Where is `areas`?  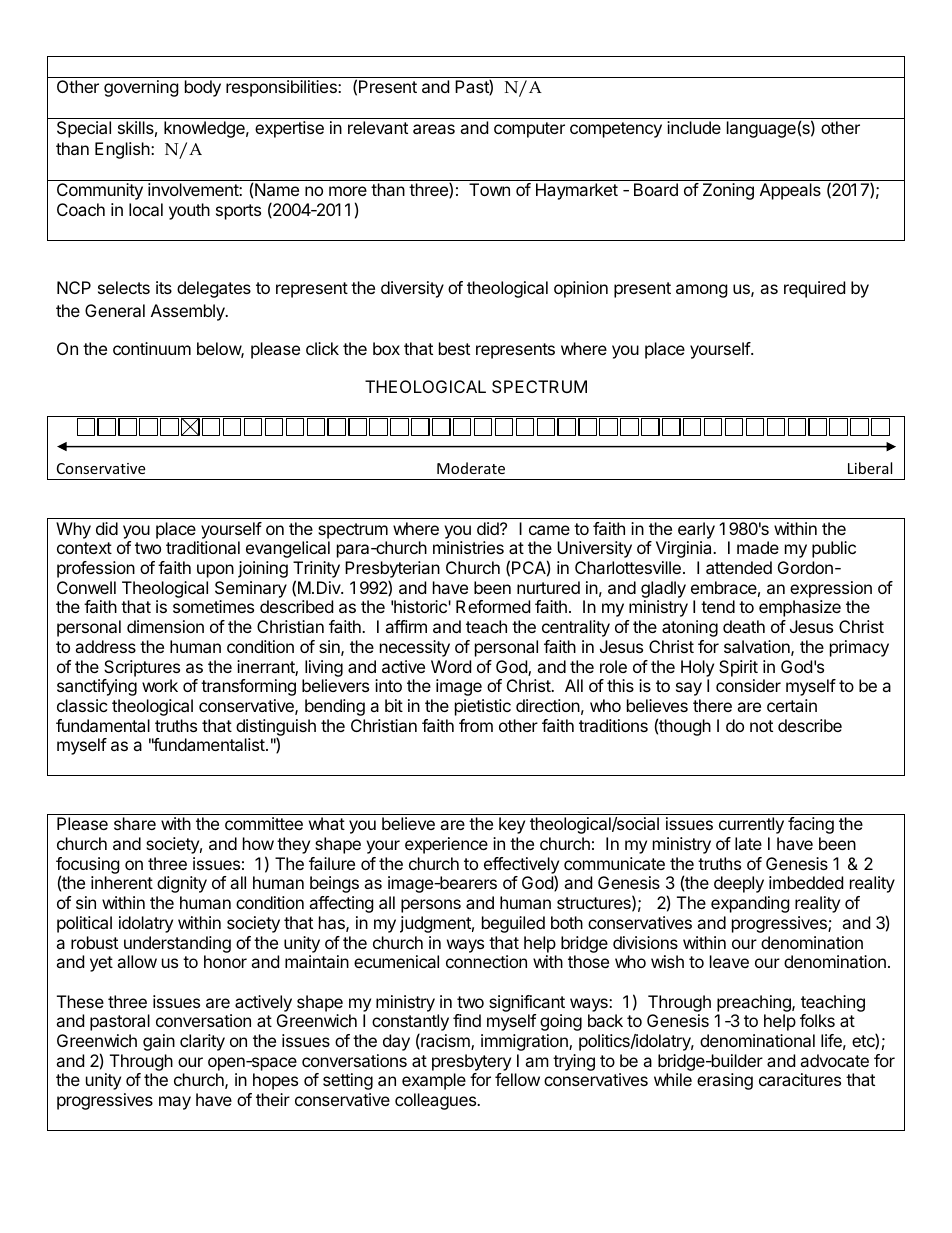
areas is located at coordinates (434, 129).
